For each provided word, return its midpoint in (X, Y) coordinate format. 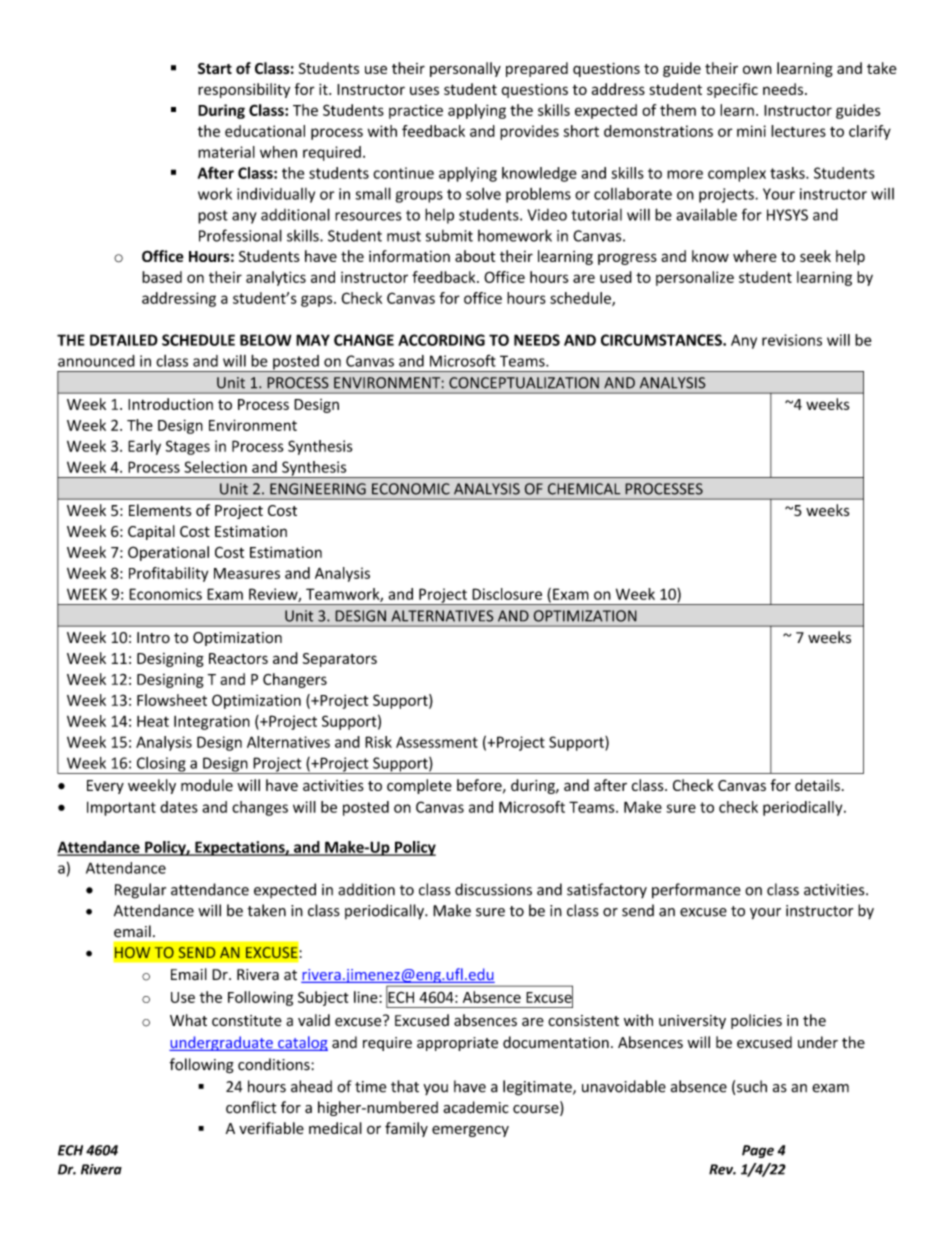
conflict (251, 1107)
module (207, 785)
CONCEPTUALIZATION (524, 383)
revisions (792, 340)
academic (476, 1107)
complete (419, 786)
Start (215, 68)
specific (732, 90)
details (817, 785)
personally (465, 69)
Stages (188, 447)
